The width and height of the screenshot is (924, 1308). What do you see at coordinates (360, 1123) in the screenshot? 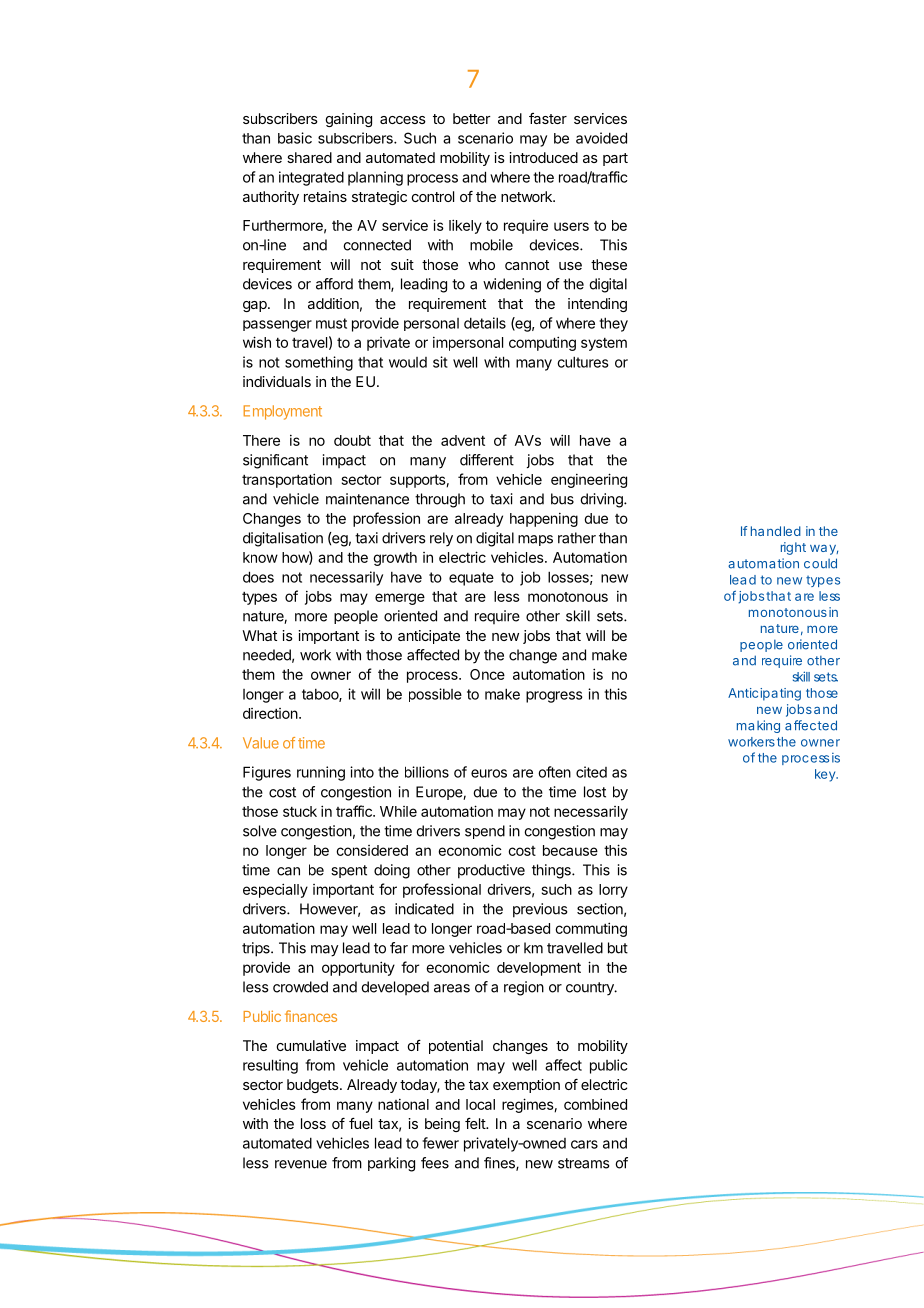
I see `fuel` at bounding box center [360, 1123].
